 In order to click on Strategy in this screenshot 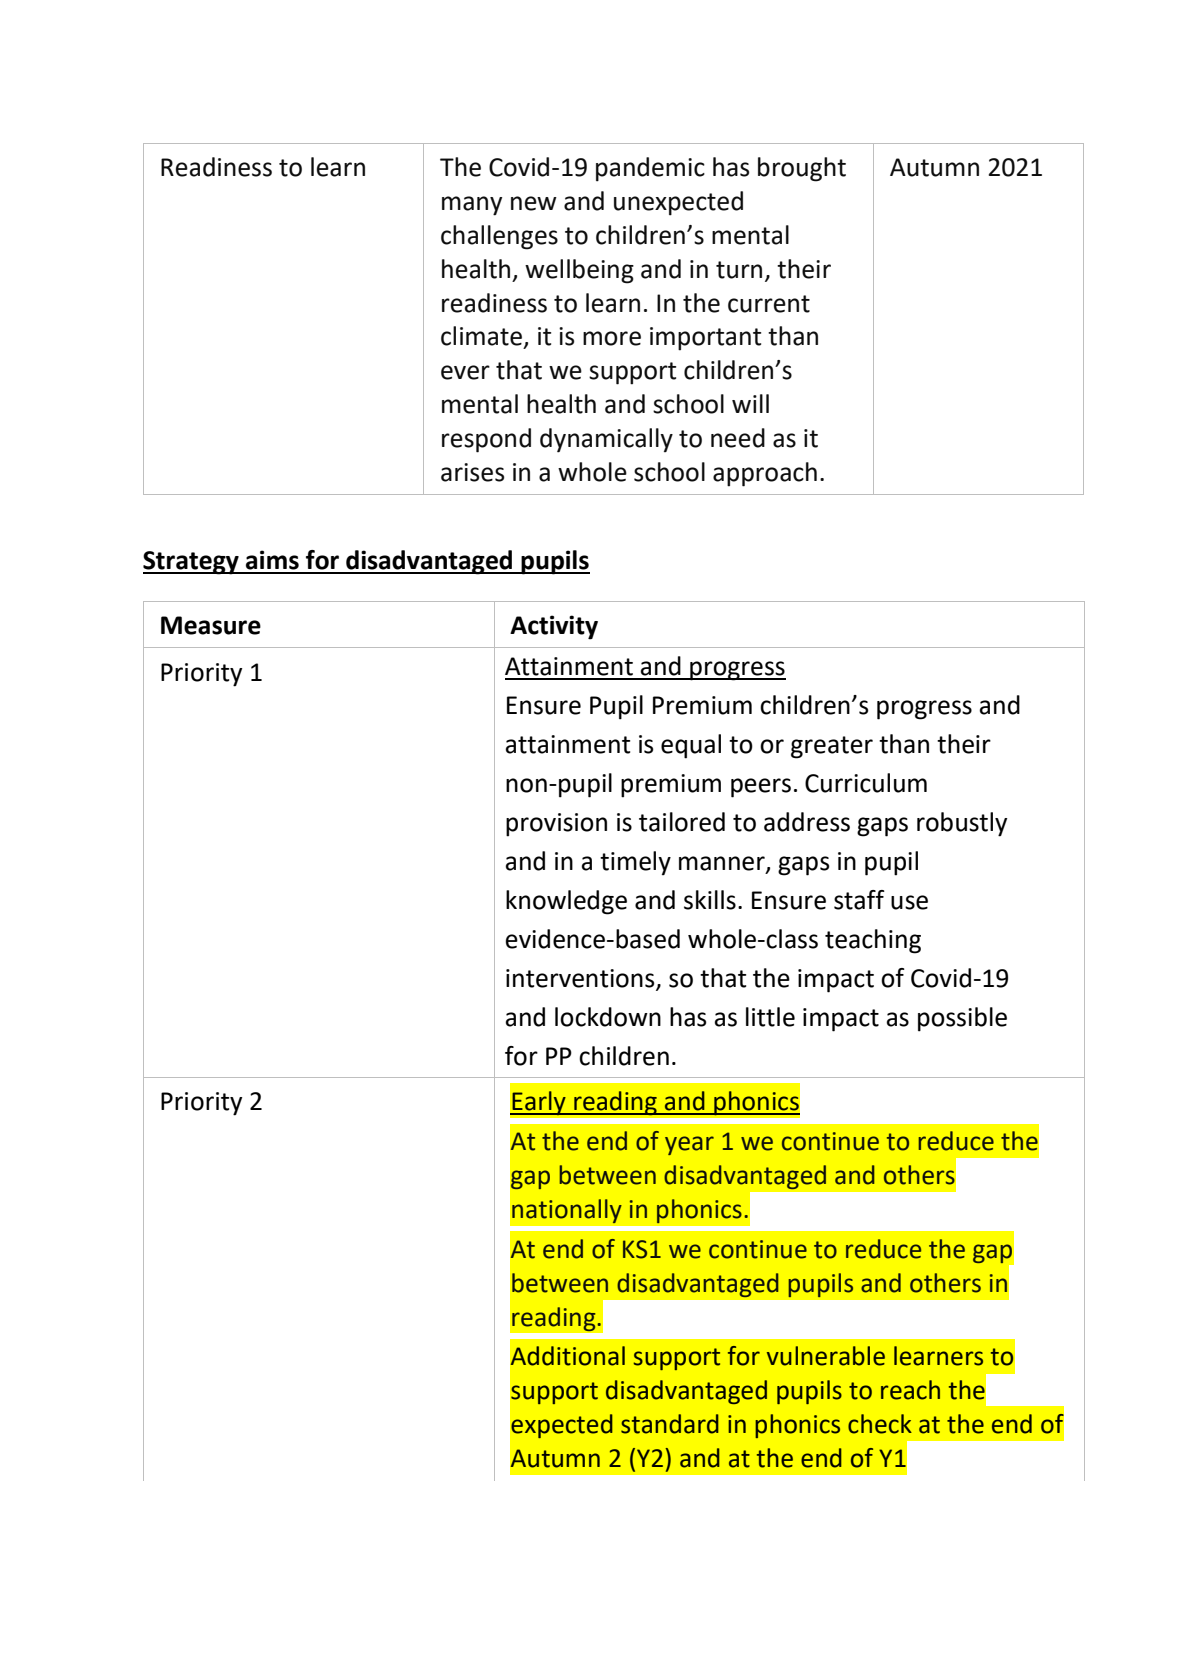, I will do `click(192, 563)`.
